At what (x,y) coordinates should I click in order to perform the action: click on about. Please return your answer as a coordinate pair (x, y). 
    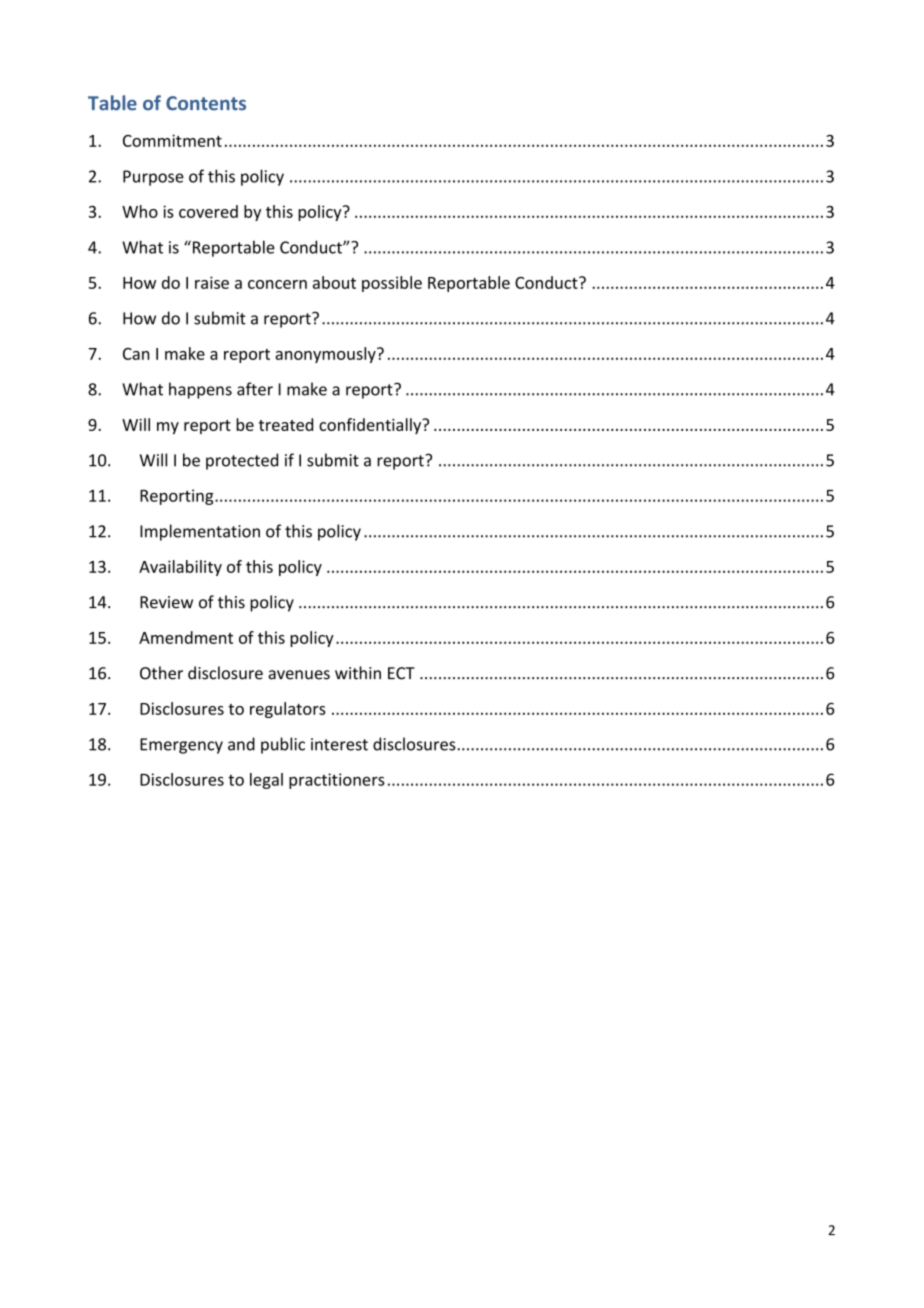
    Looking at the image, I should click on (334, 282).
